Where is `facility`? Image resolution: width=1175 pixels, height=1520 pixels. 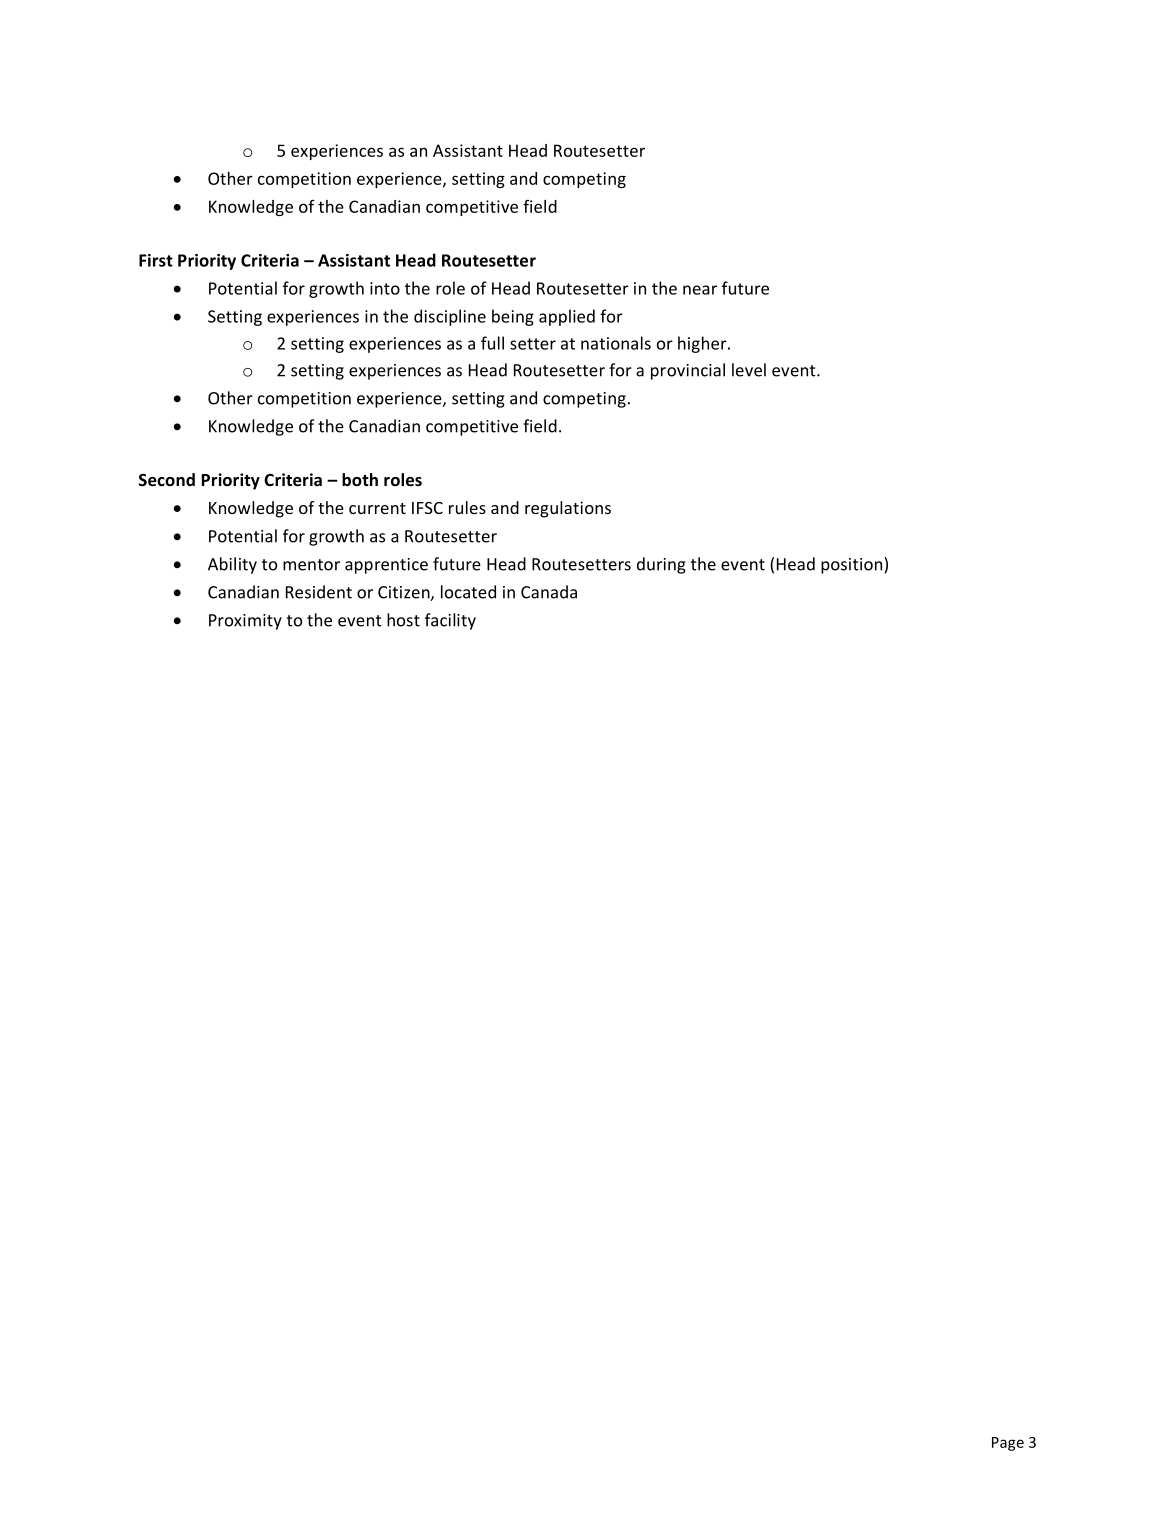 facility is located at coordinates (450, 621).
